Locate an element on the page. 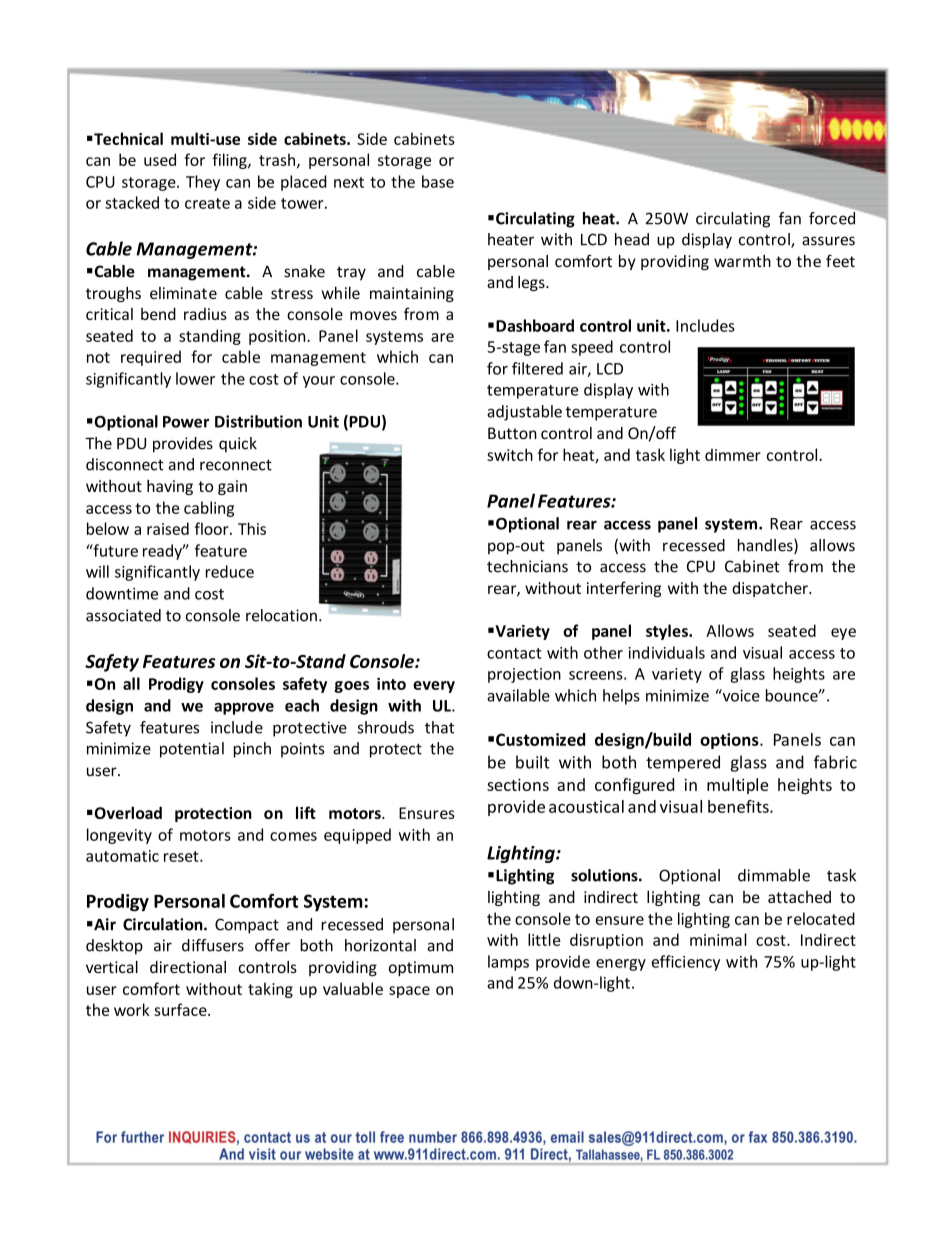 The image size is (952, 1233). dispatcher is located at coordinates (771, 589).
